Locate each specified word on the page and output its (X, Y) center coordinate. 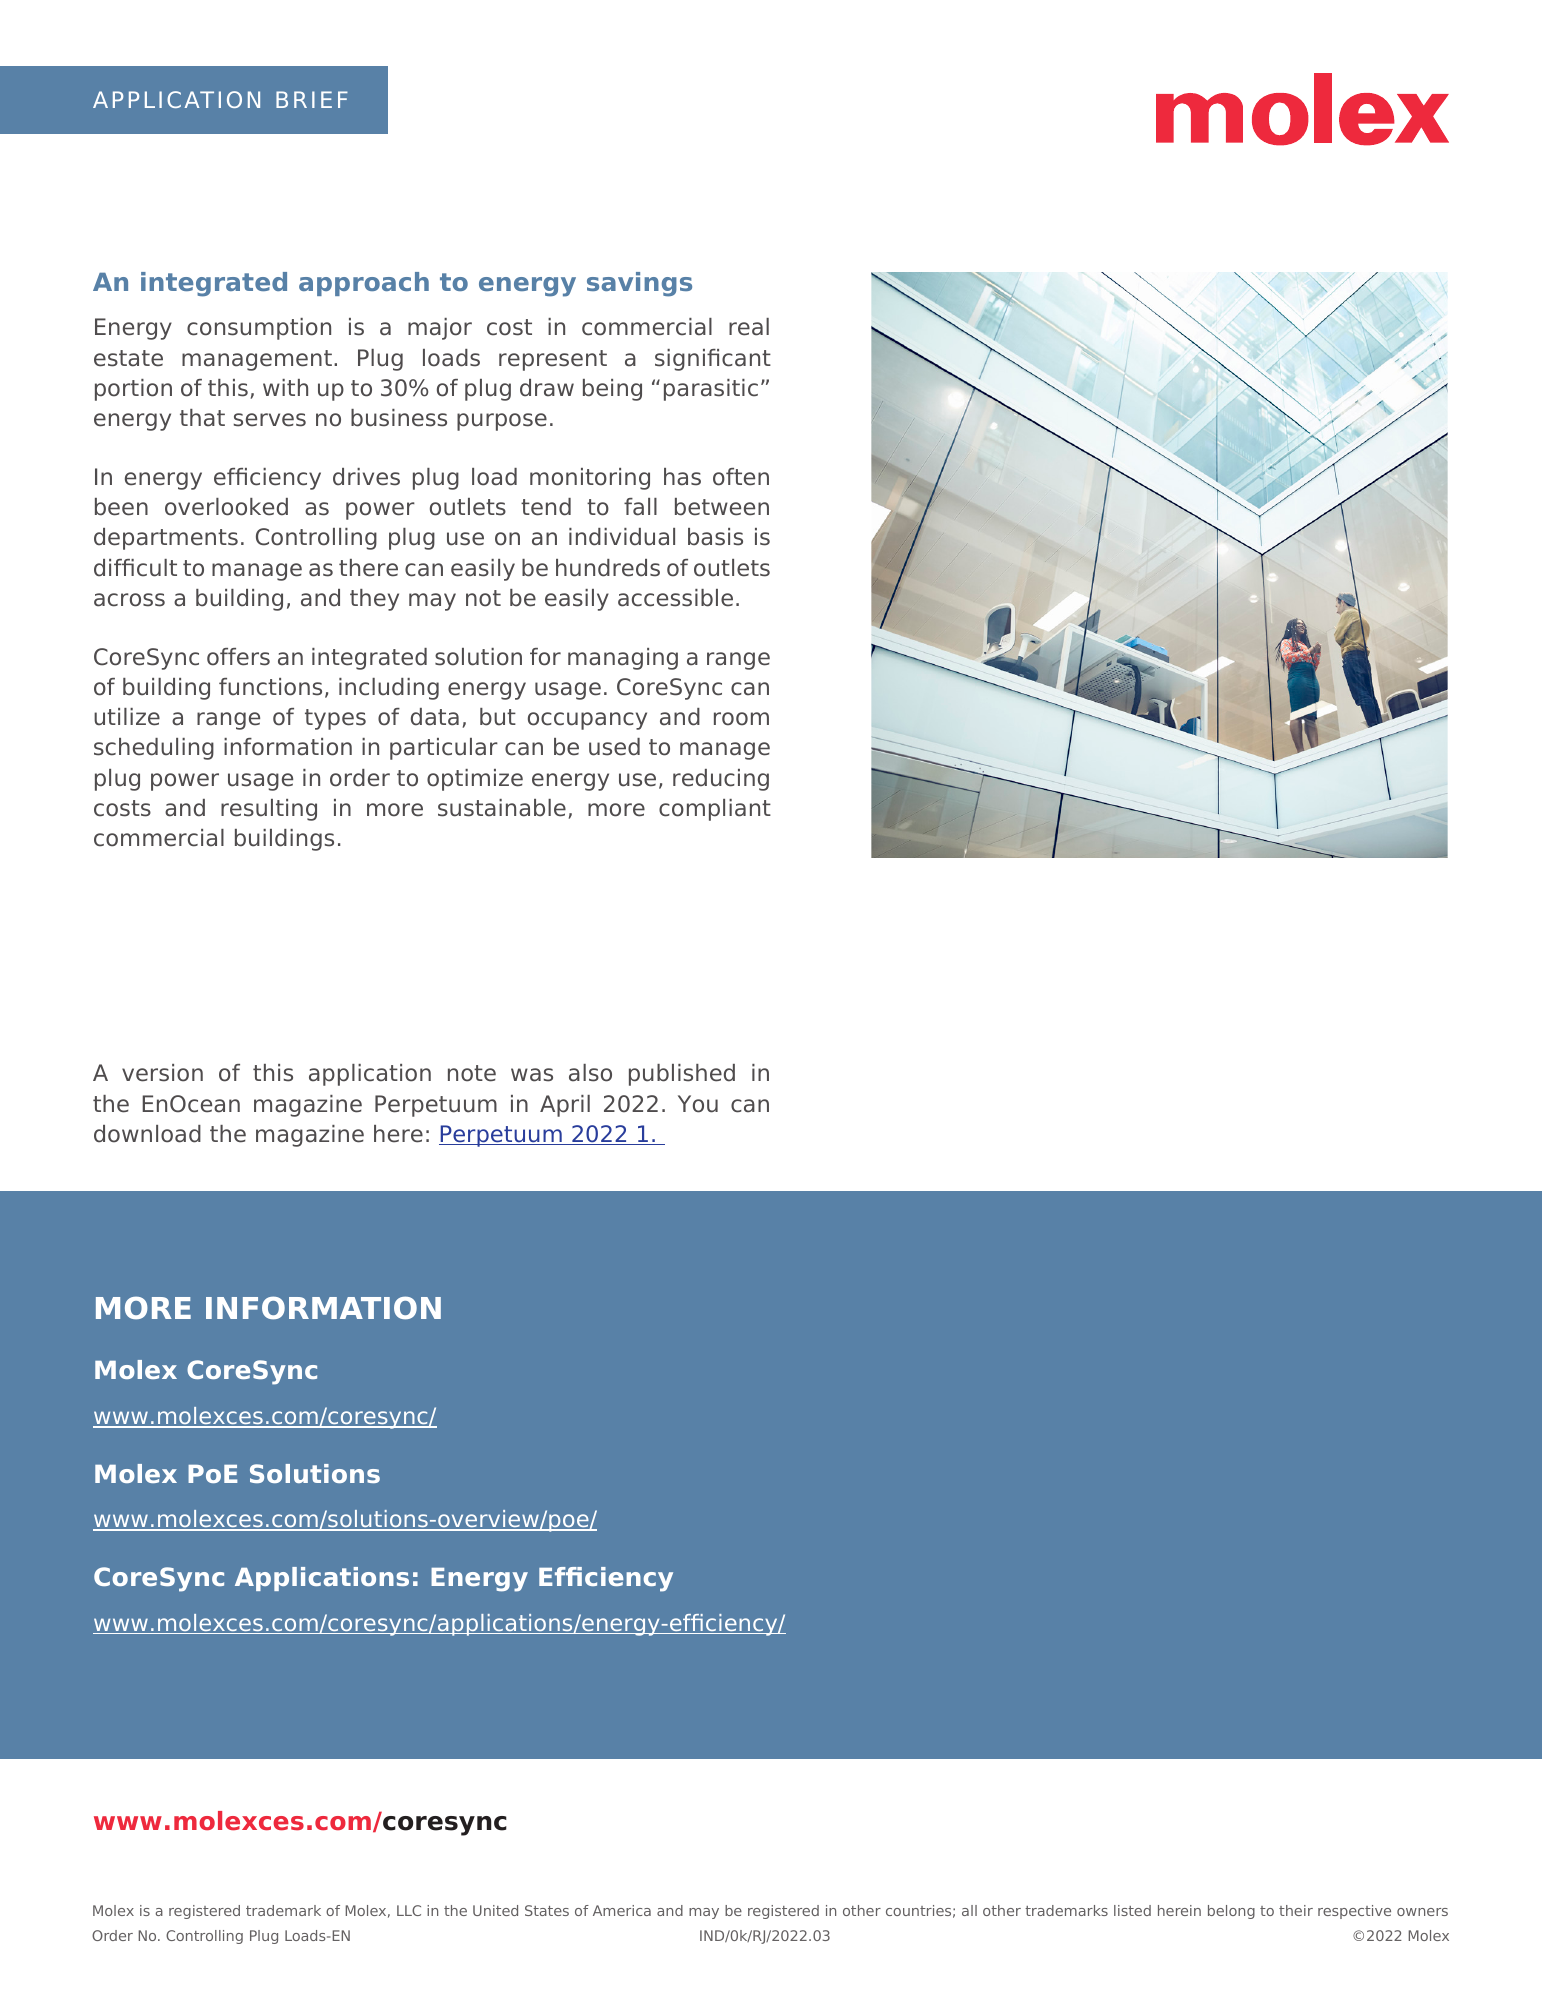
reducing (721, 780)
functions (270, 687)
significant (713, 360)
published (682, 1075)
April (565, 1106)
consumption (259, 329)
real (749, 327)
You (698, 1104)
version (162, 1073)
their (1296, 1910)
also (590, 1073)
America (622, 1910)
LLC (409, 1910)
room (741, 719)
